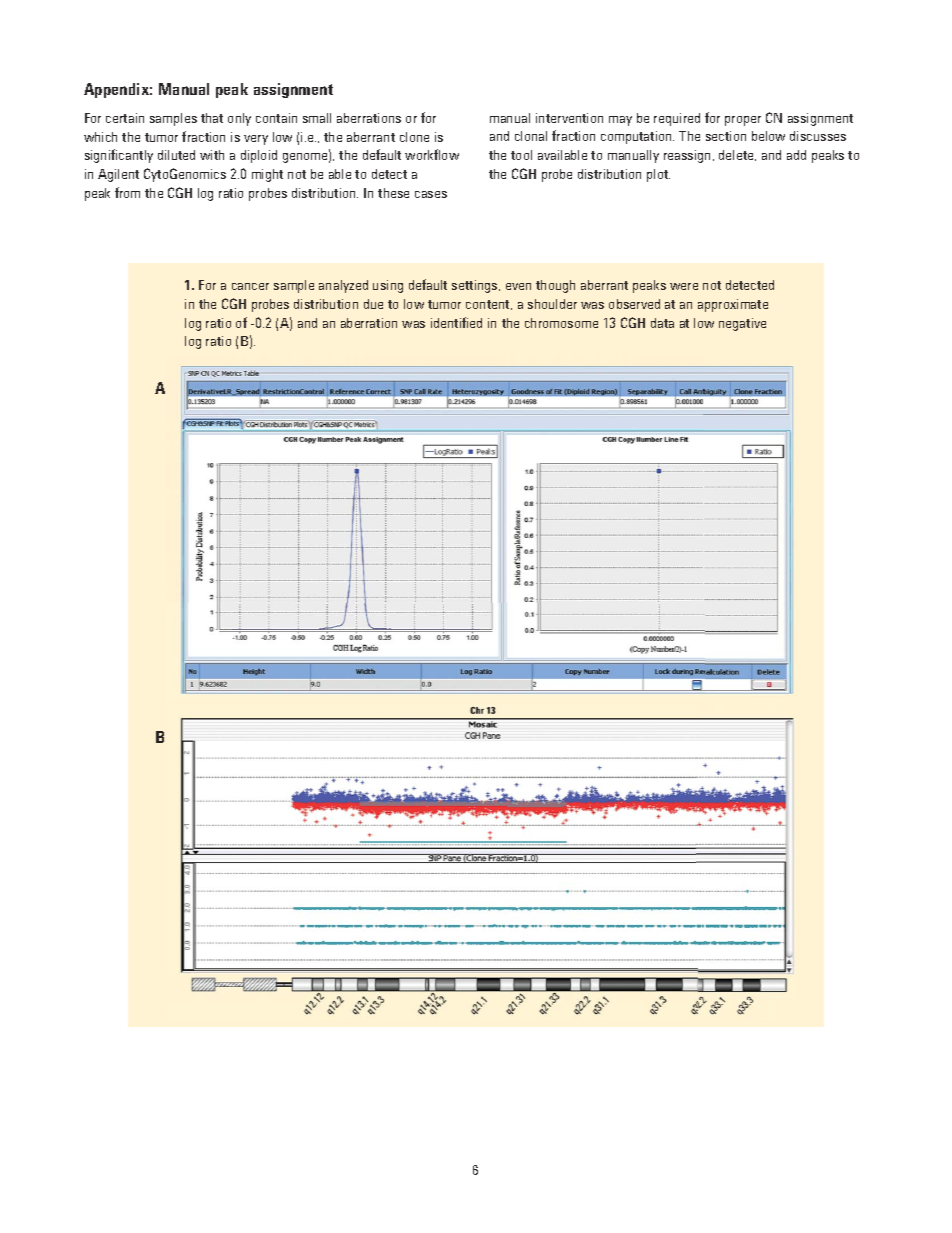  I want to click on due, so click(373, 304).
